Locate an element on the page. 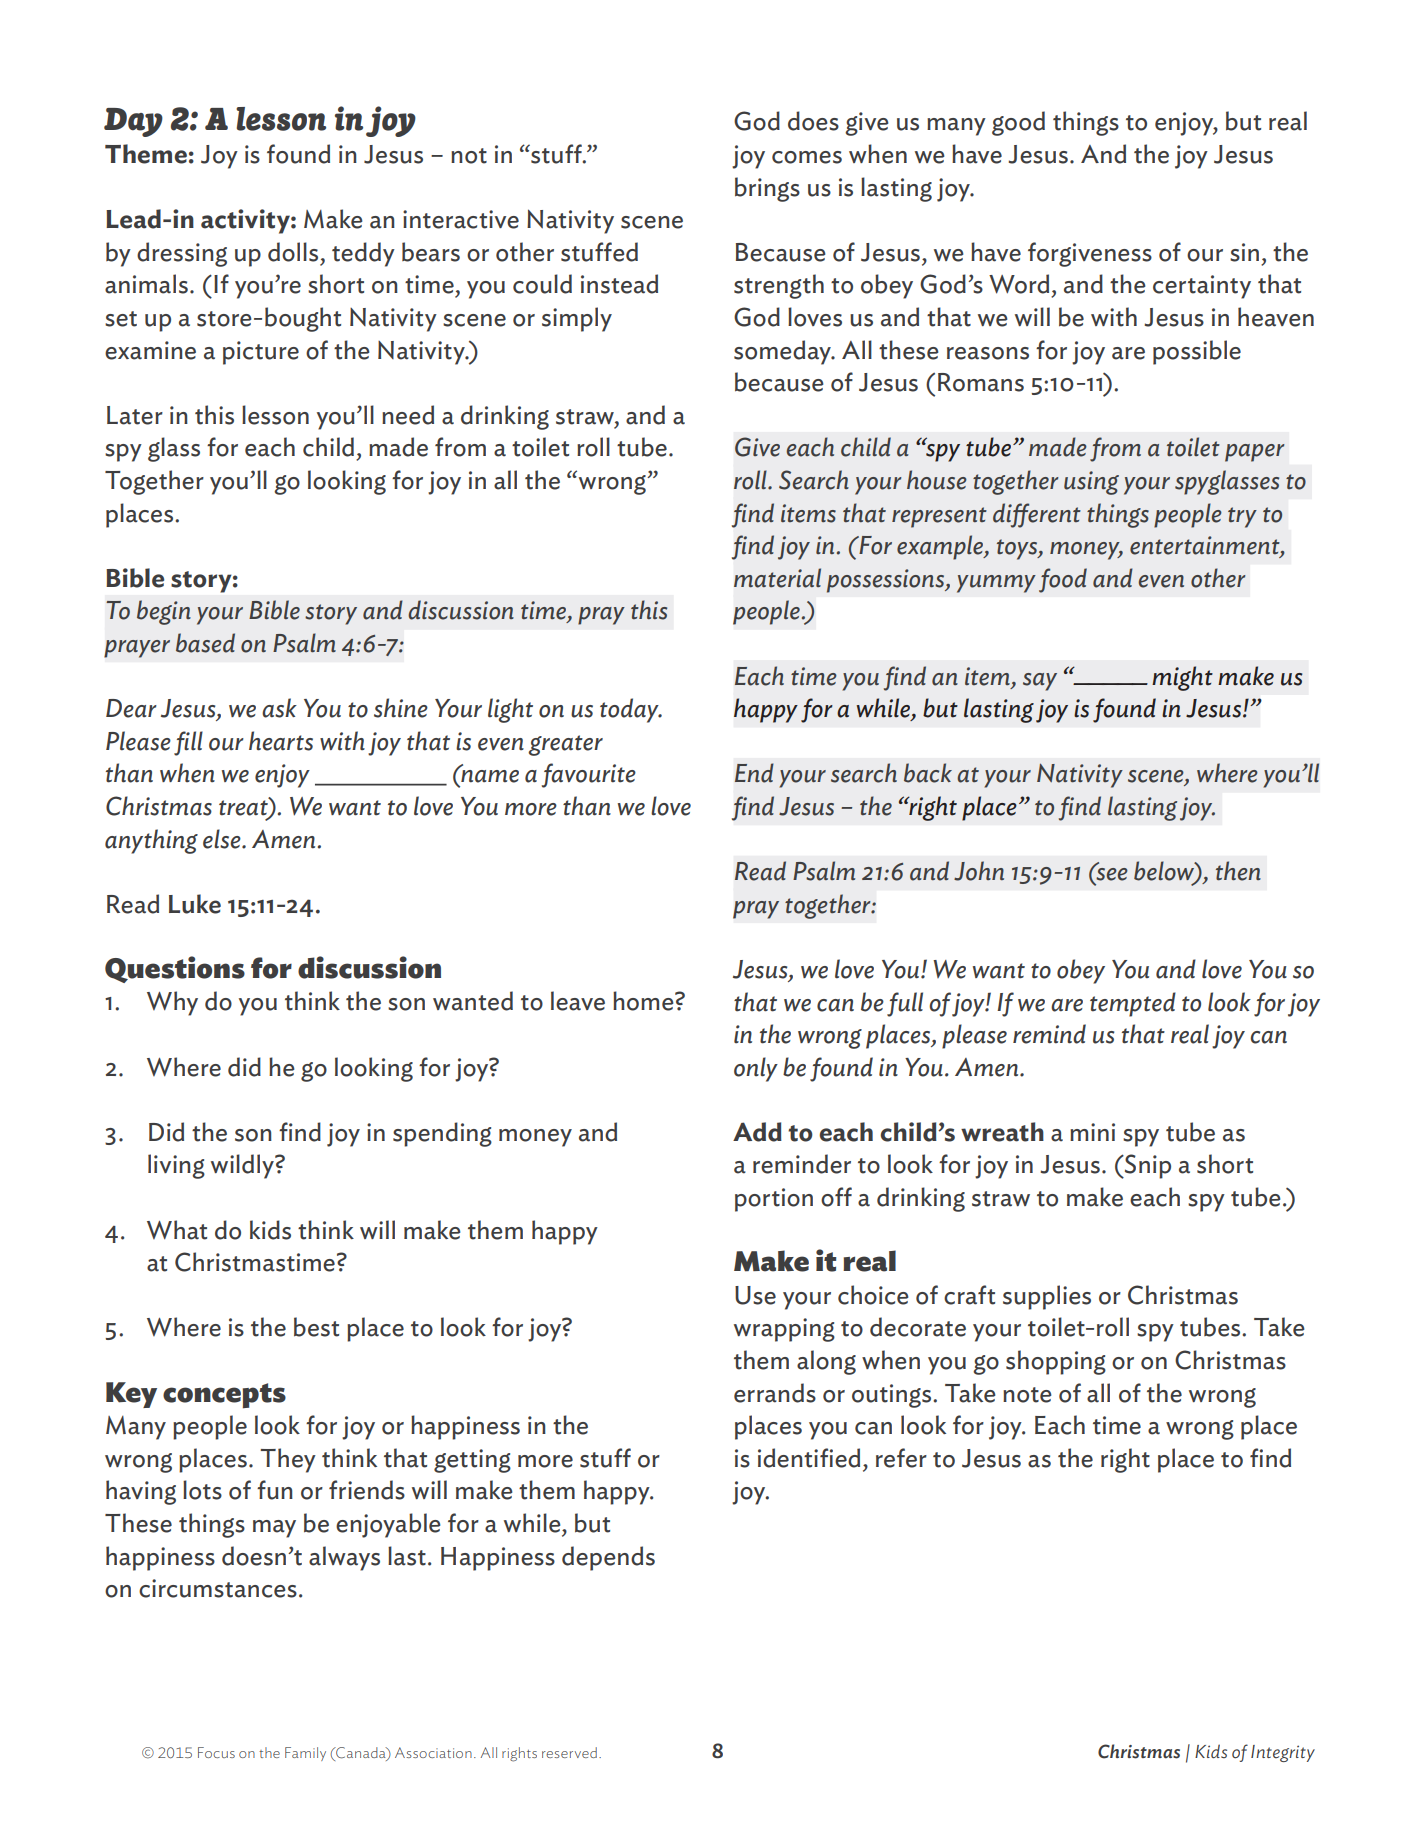  home is located at coordinates (644, 1001).
